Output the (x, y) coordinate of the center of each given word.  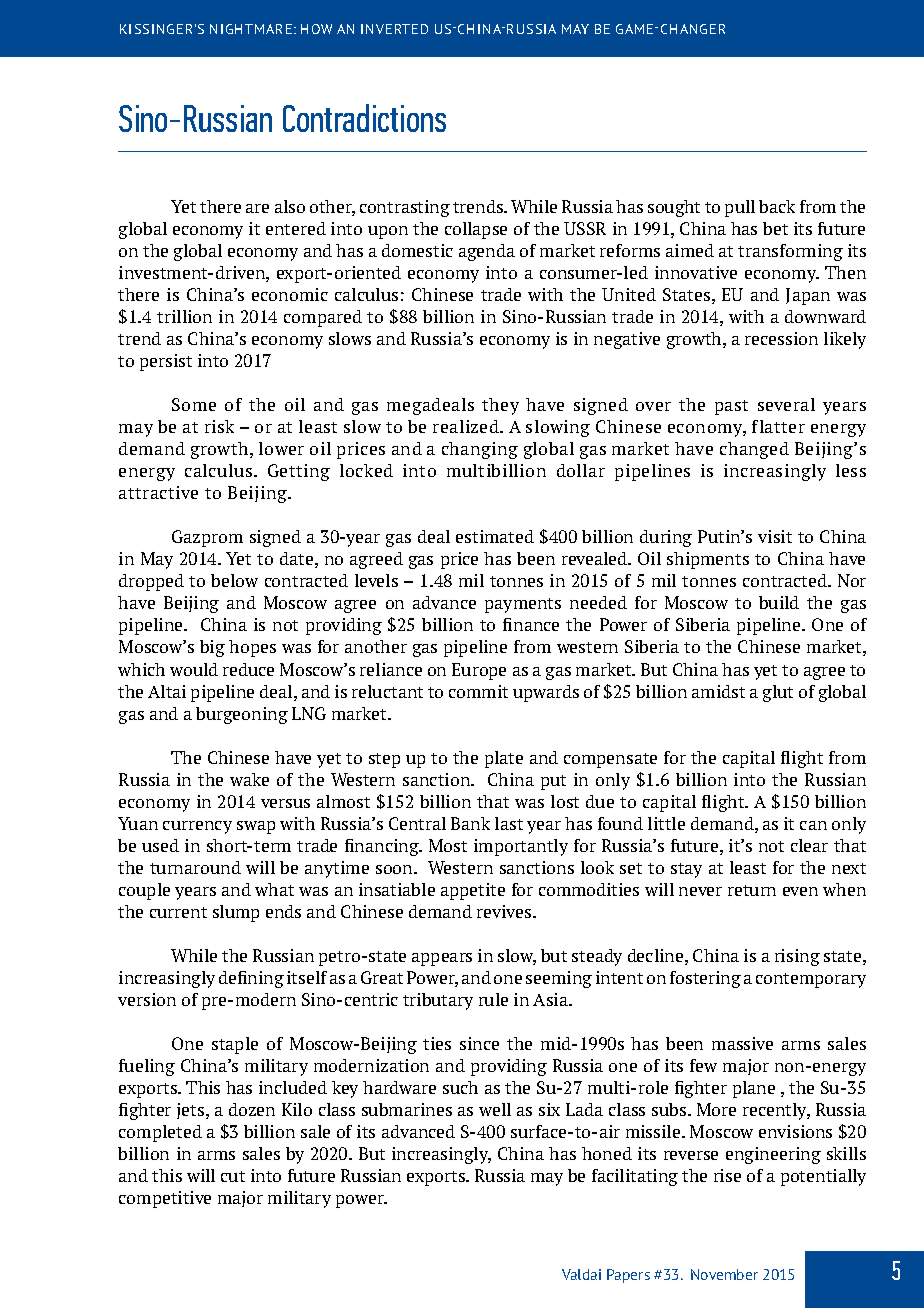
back (777, 206)
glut (778, 693)
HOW (316, 29)
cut (233, 1176)
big (212, 648)
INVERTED (394, 29)
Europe (479, 671)
